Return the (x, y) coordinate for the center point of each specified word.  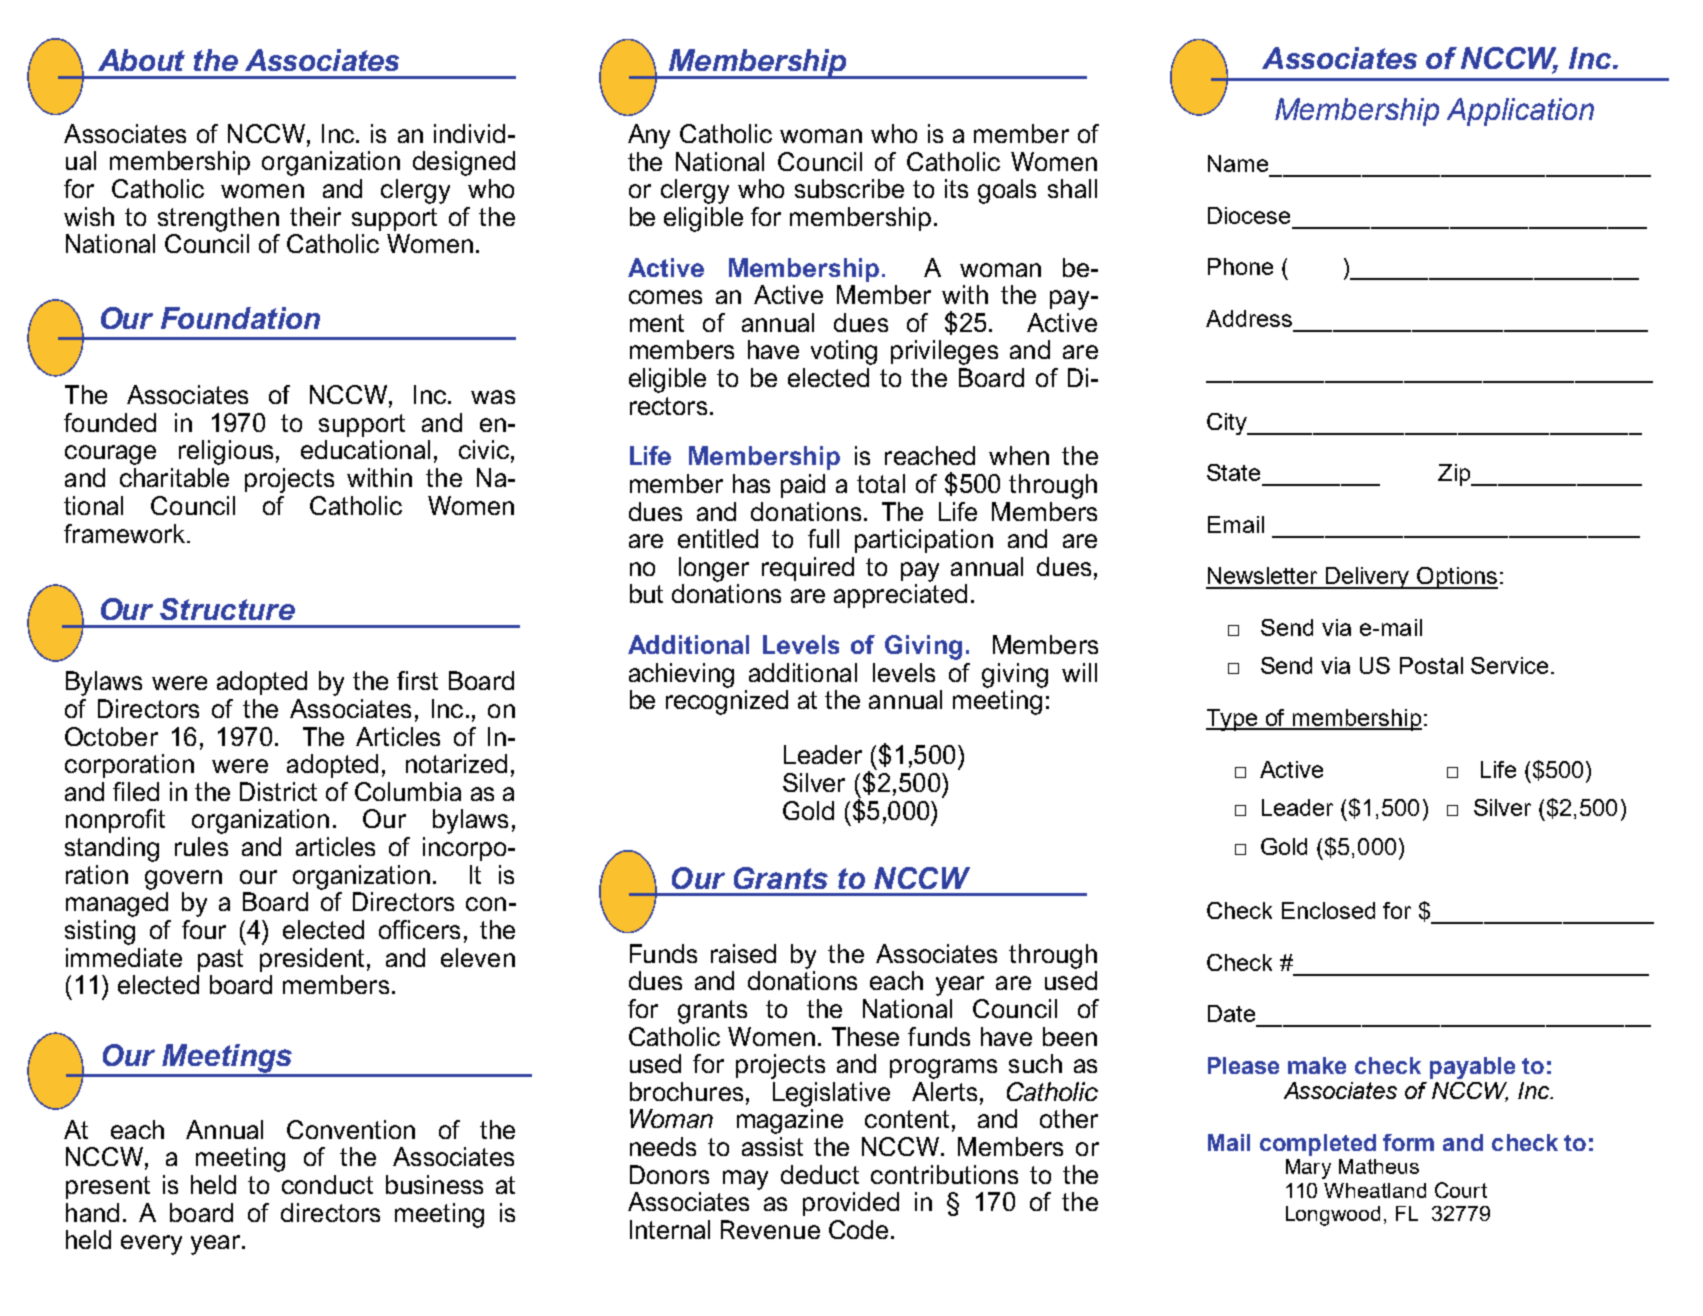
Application (1520, 112)
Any (649, 136)
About (141, 60)
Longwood (1333, 1216)
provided (851, 1204)
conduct (327, 1184)
